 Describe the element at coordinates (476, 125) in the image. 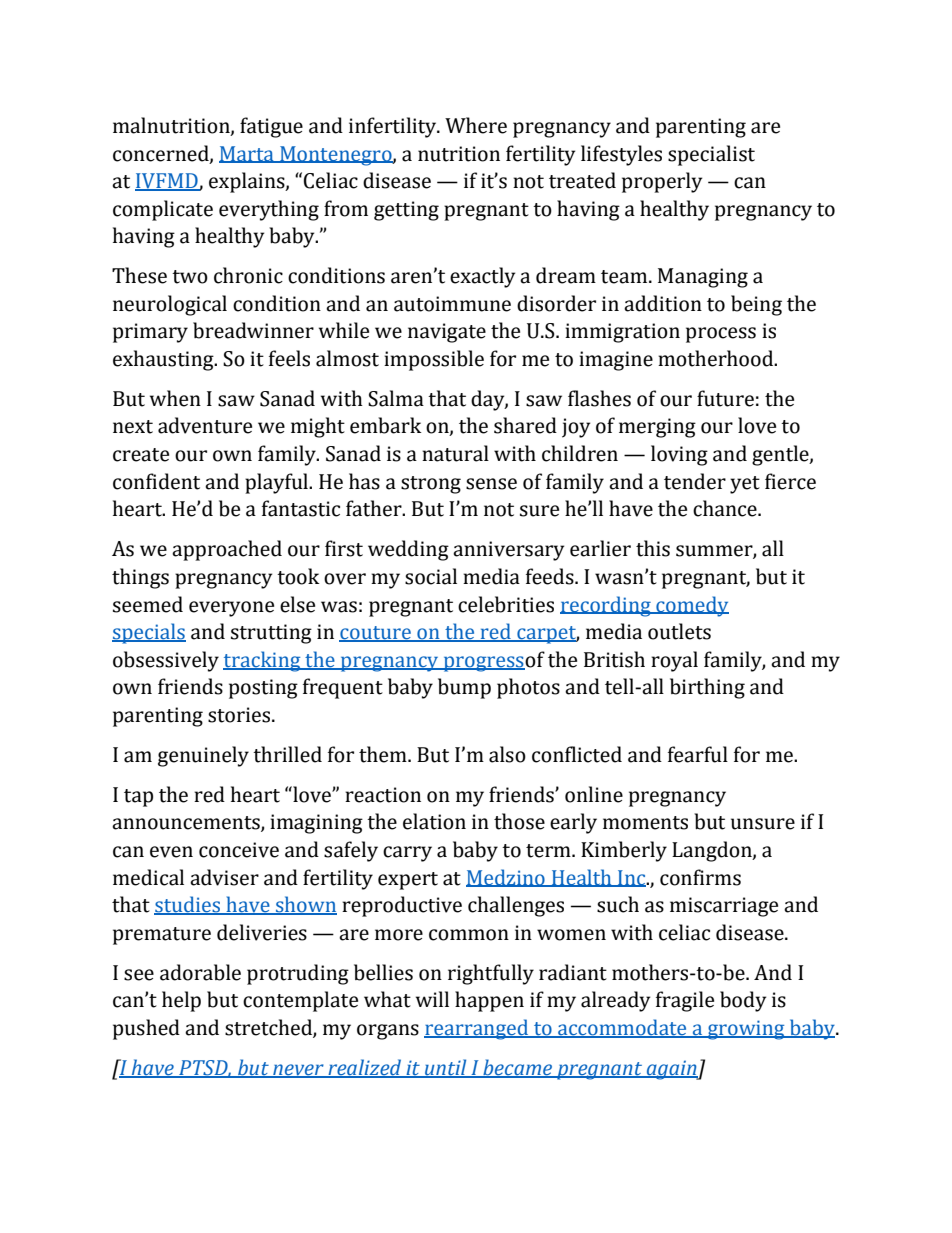

I see `Where` at that location.
